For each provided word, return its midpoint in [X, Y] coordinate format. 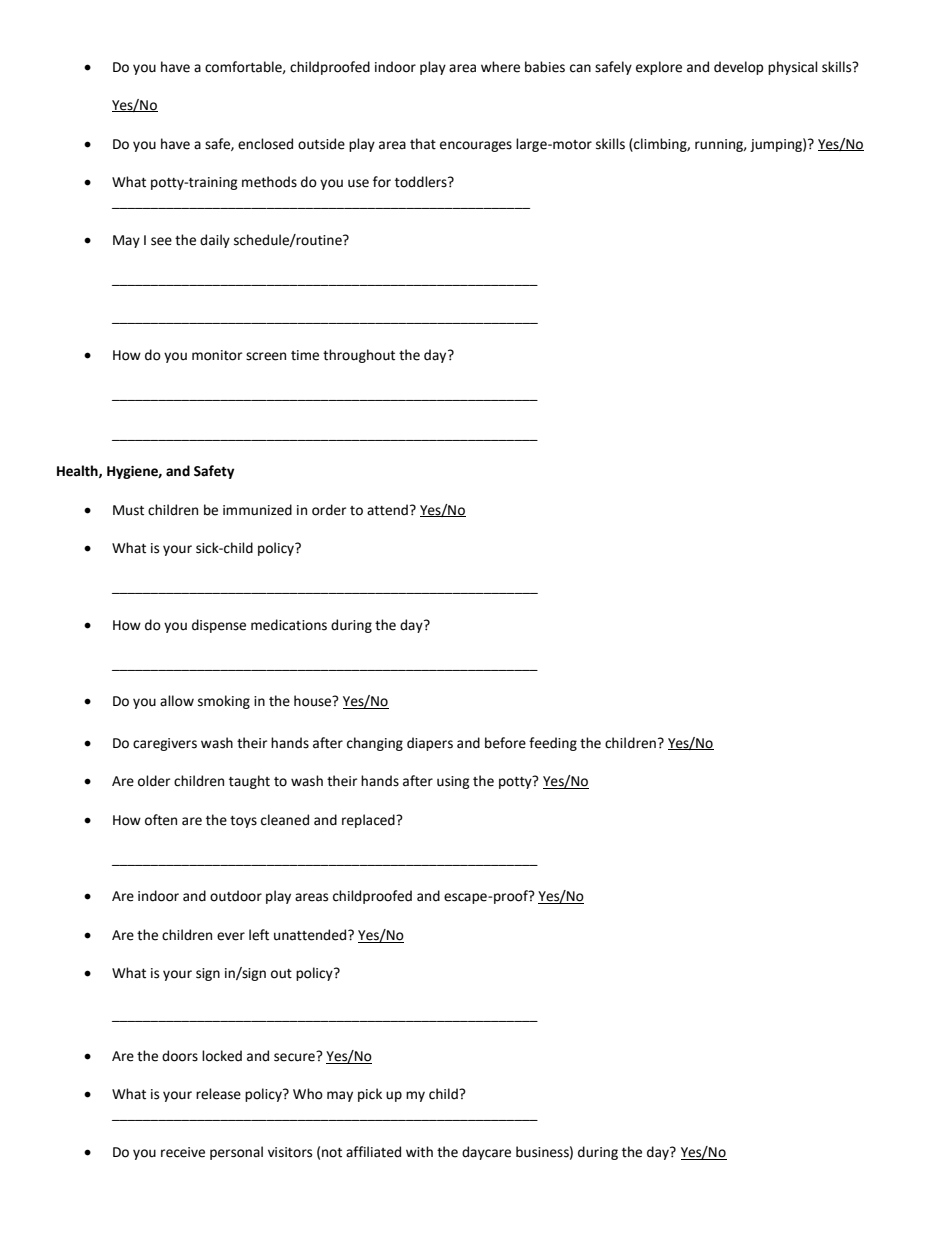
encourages [476, 146]
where [500, 67]
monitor [217, 355]
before [505, 743]
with [419, 1152]
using [453, 782]
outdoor [236, 896]
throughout [359, 356]
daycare [486, 1153]
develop [739, 68]
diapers [430, 744]
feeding [553, 744]
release [218, 1094]
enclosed [265, 144]
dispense [219, 626]
